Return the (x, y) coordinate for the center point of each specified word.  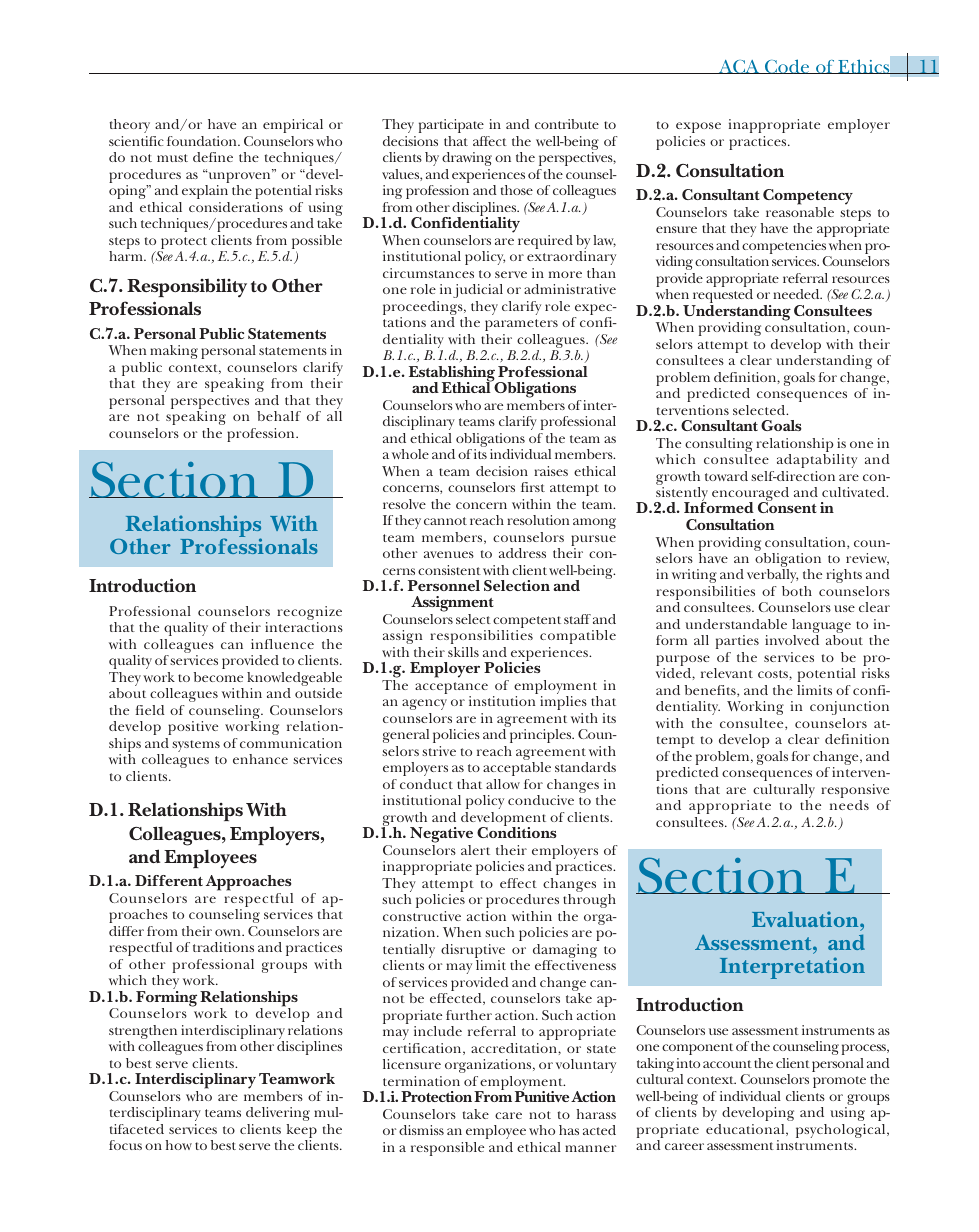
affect (490, 141)
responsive (856, 792)
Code (787, 66)
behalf (279, 416)
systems (196, 746)
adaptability (817, 461)
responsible (447, 1149)
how (179, 1145)
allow (503, 784)
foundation (203, 141)
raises (551, 471)
